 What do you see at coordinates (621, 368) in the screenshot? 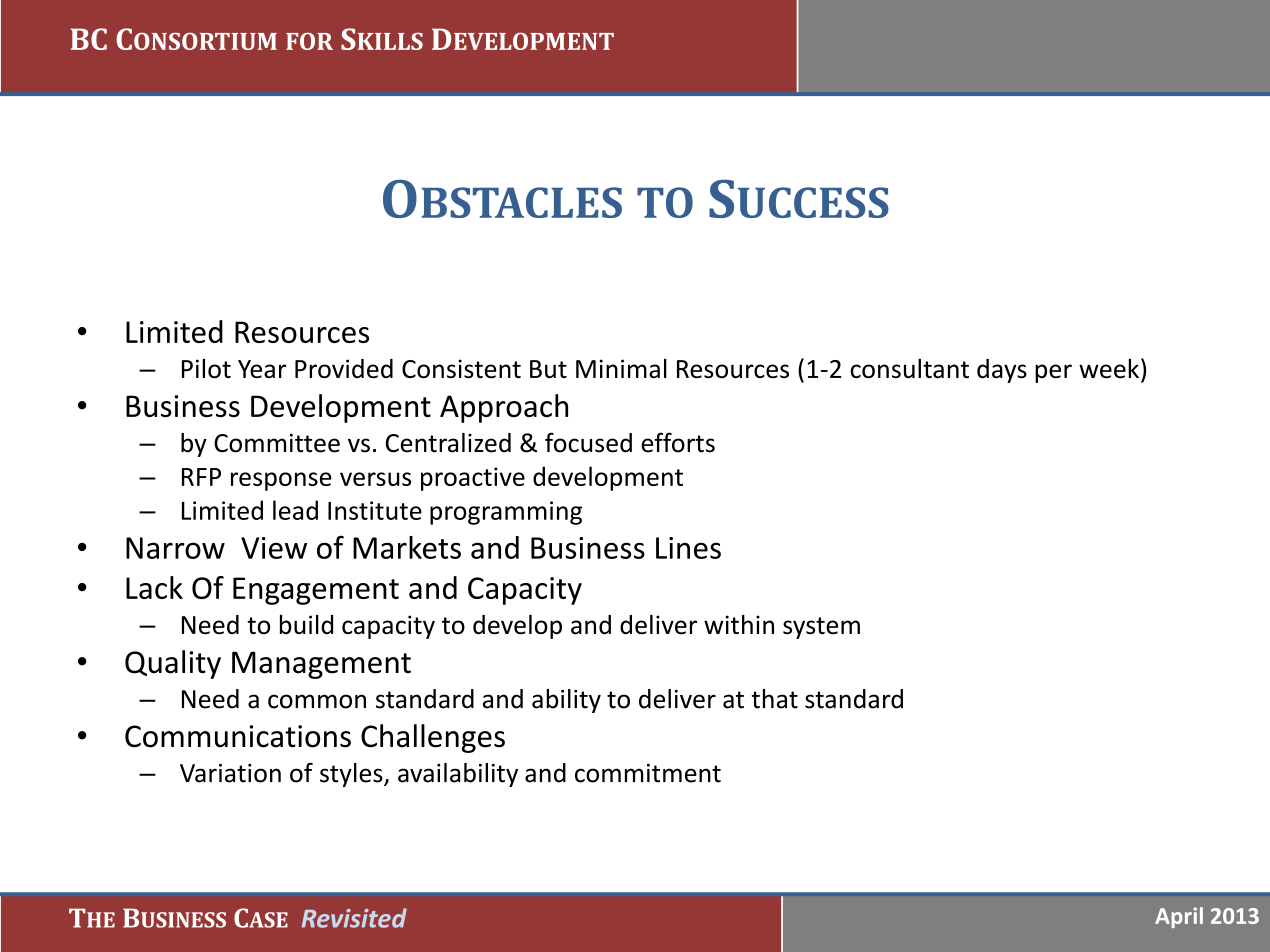
I see `Minimal` at bounding box center [621, 368].
